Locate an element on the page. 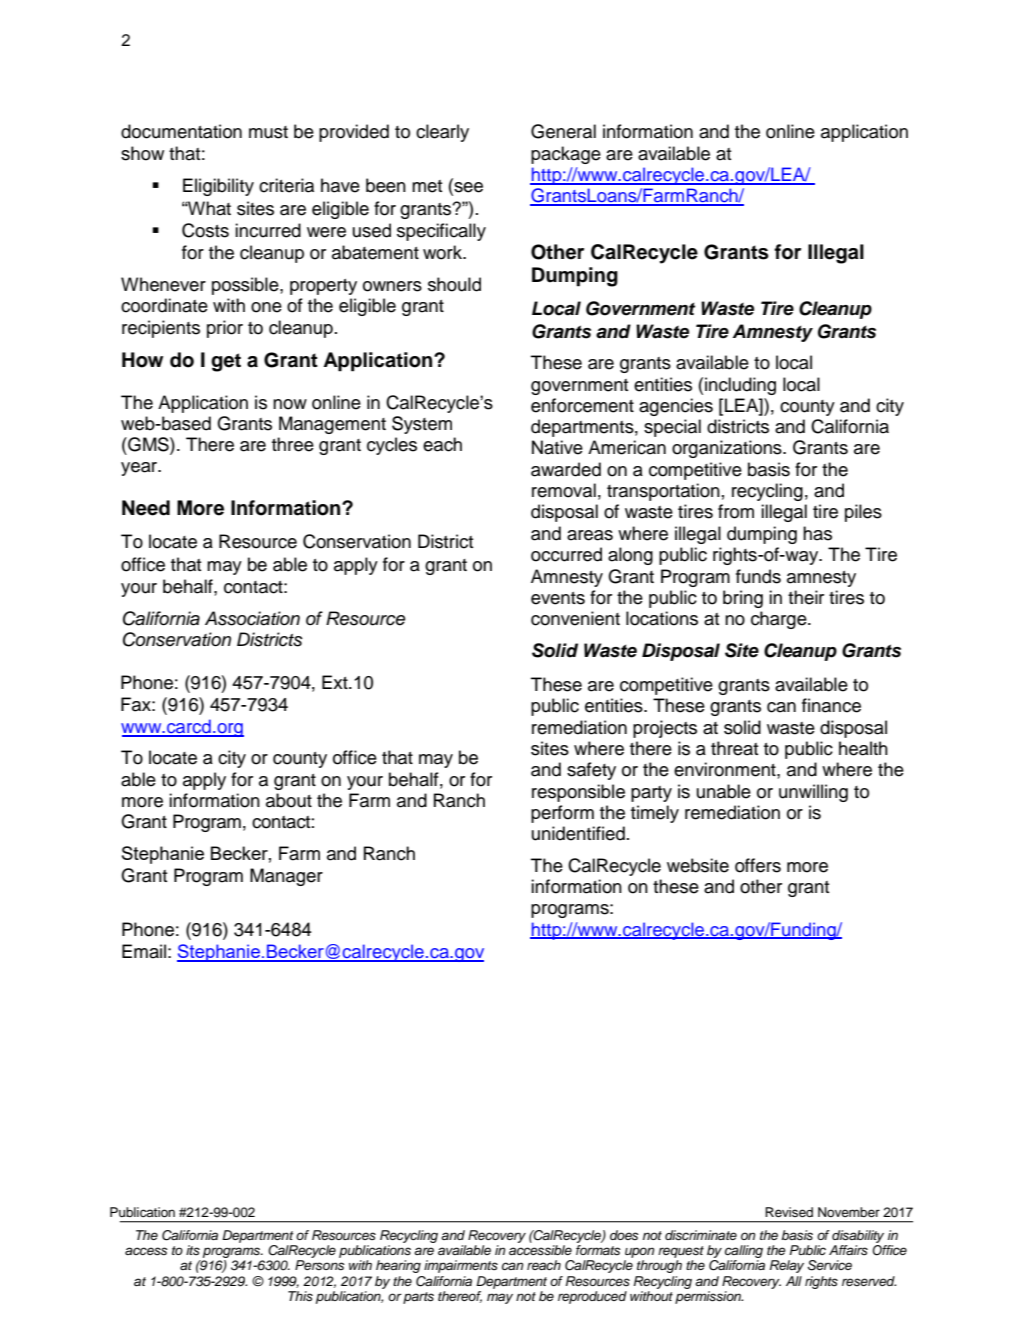 The height and width of the image is (1335, 1031). does is located at coordinates (624, 1235).
